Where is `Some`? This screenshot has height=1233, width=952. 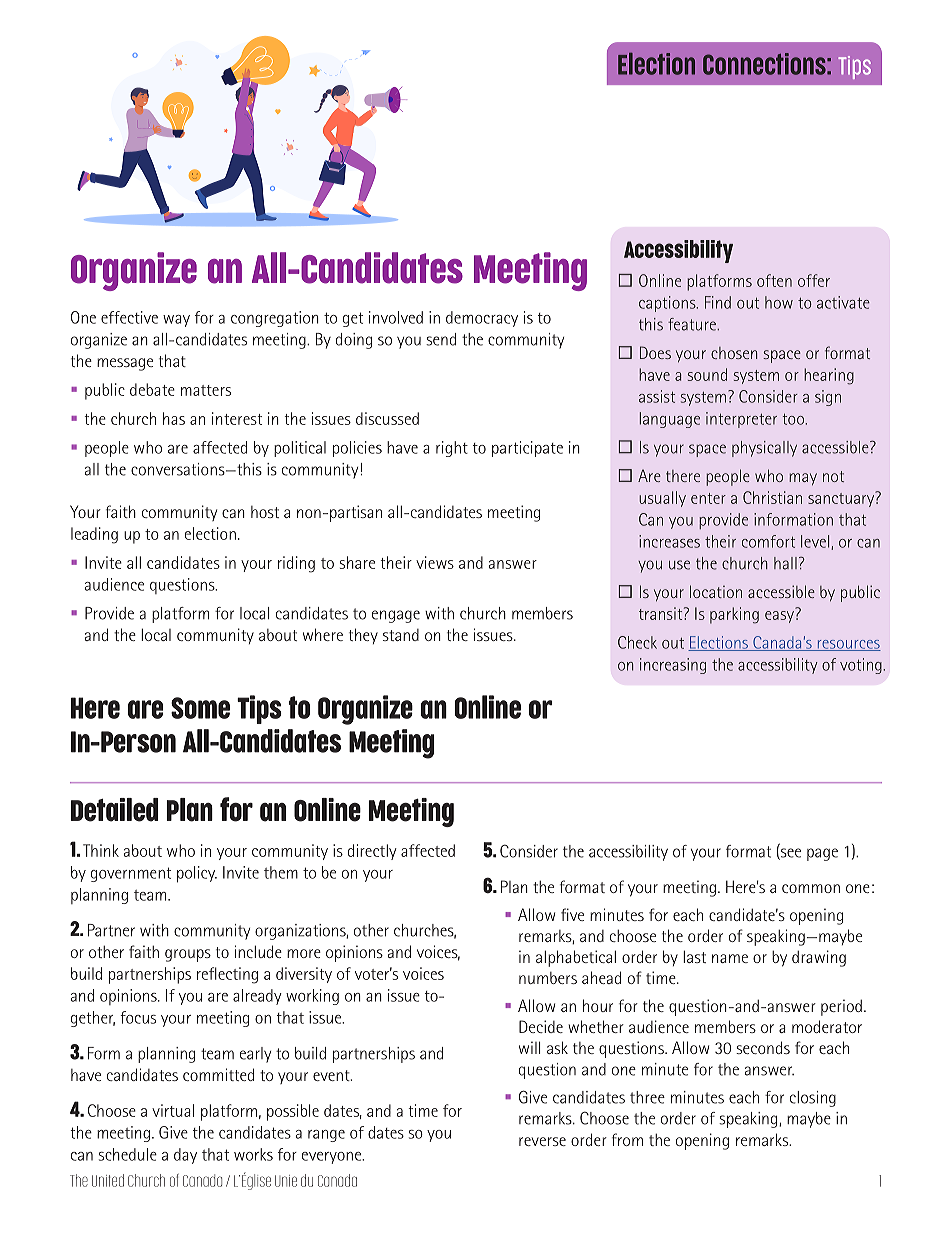
Some is located at coordinates (200, 708).
